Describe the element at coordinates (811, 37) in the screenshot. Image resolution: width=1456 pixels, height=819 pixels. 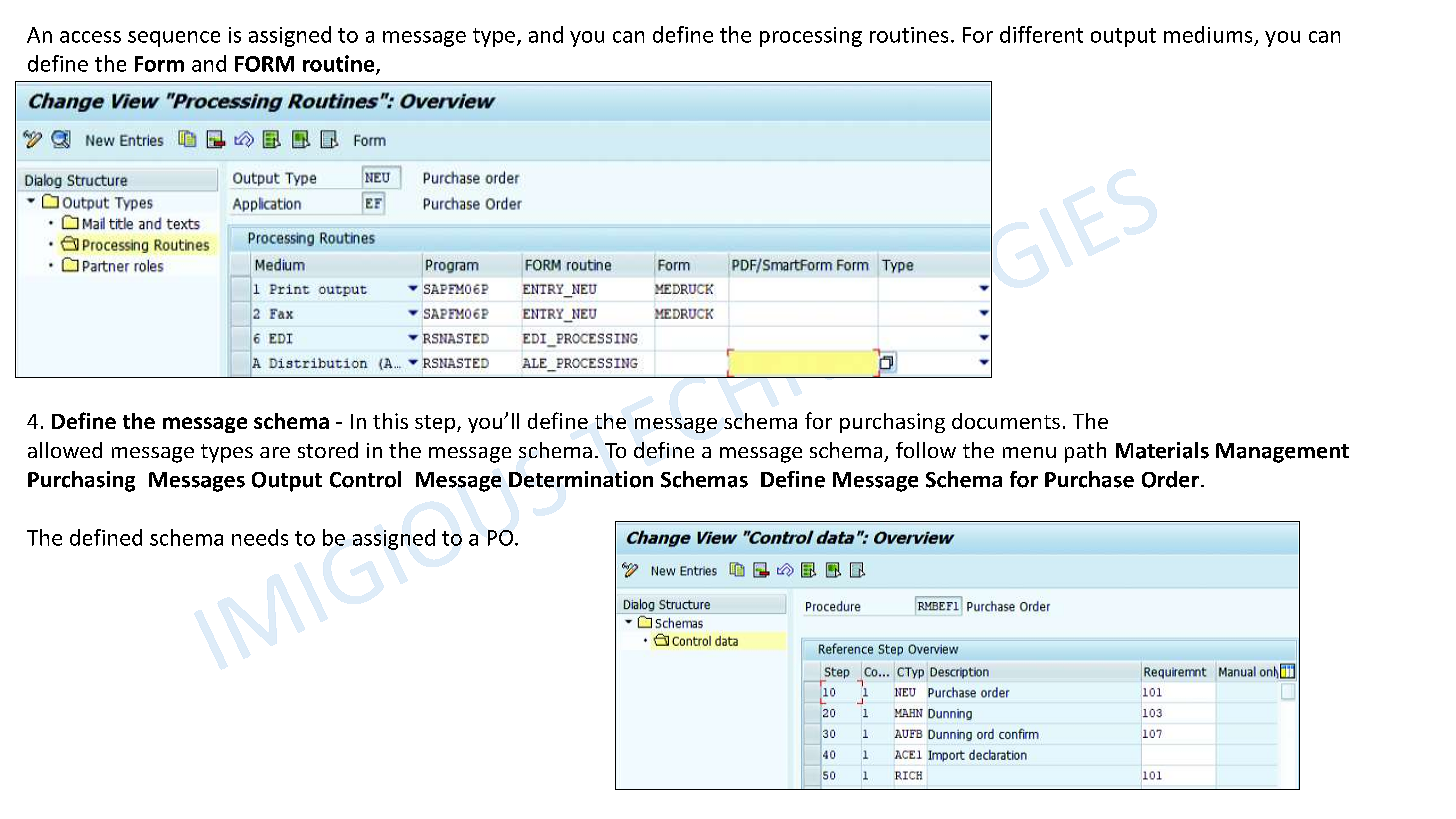
I see `processing` at that location.
